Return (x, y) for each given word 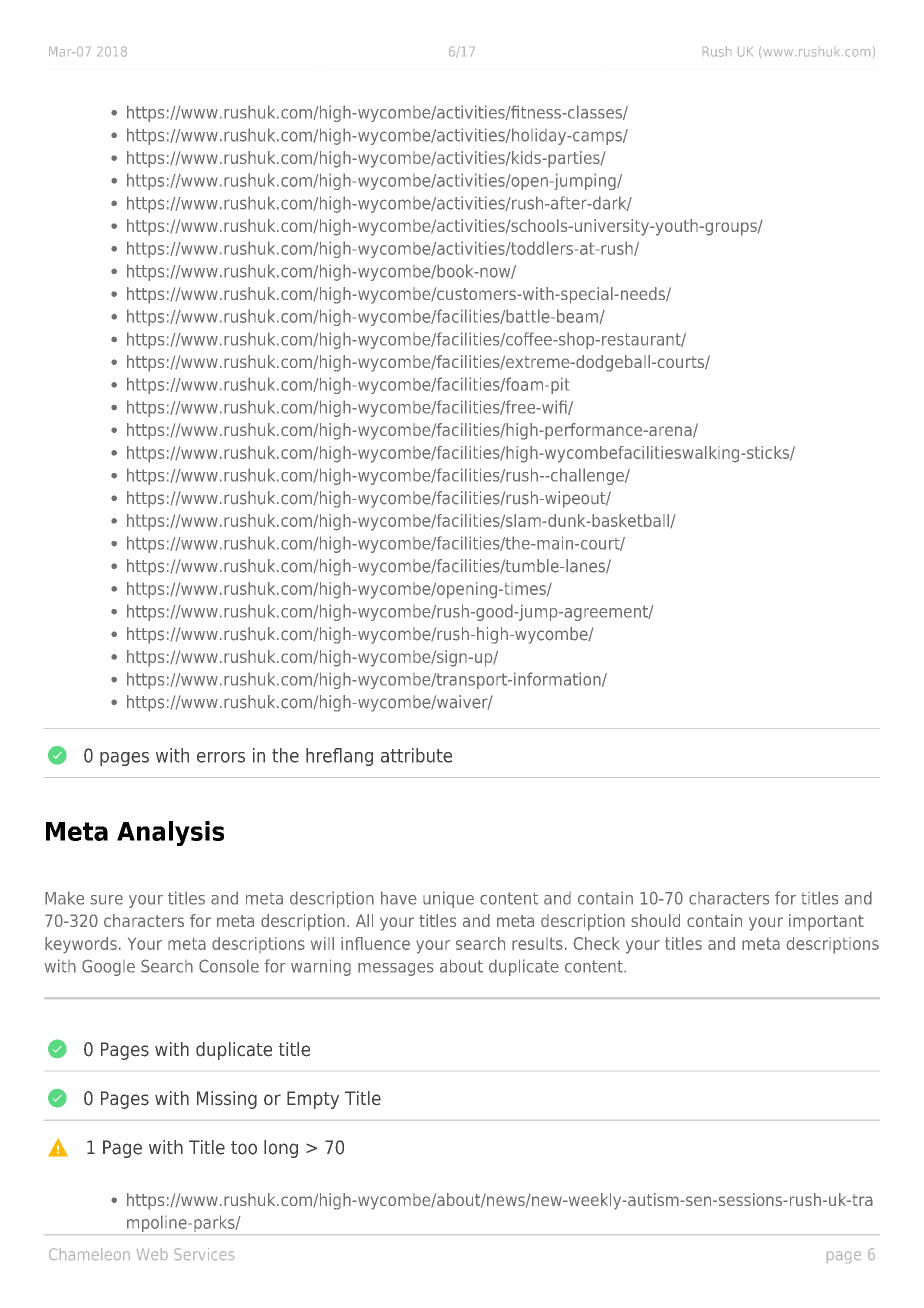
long (281, 1149)
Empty (313, 1100)
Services (204, 1254)
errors (221, 757)
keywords (81, 945)
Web (152, 1254)
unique (448, 899)
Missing (227, 1100)
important (826, 922)
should (655, 920)
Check (596, 943)
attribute (416, 755)
